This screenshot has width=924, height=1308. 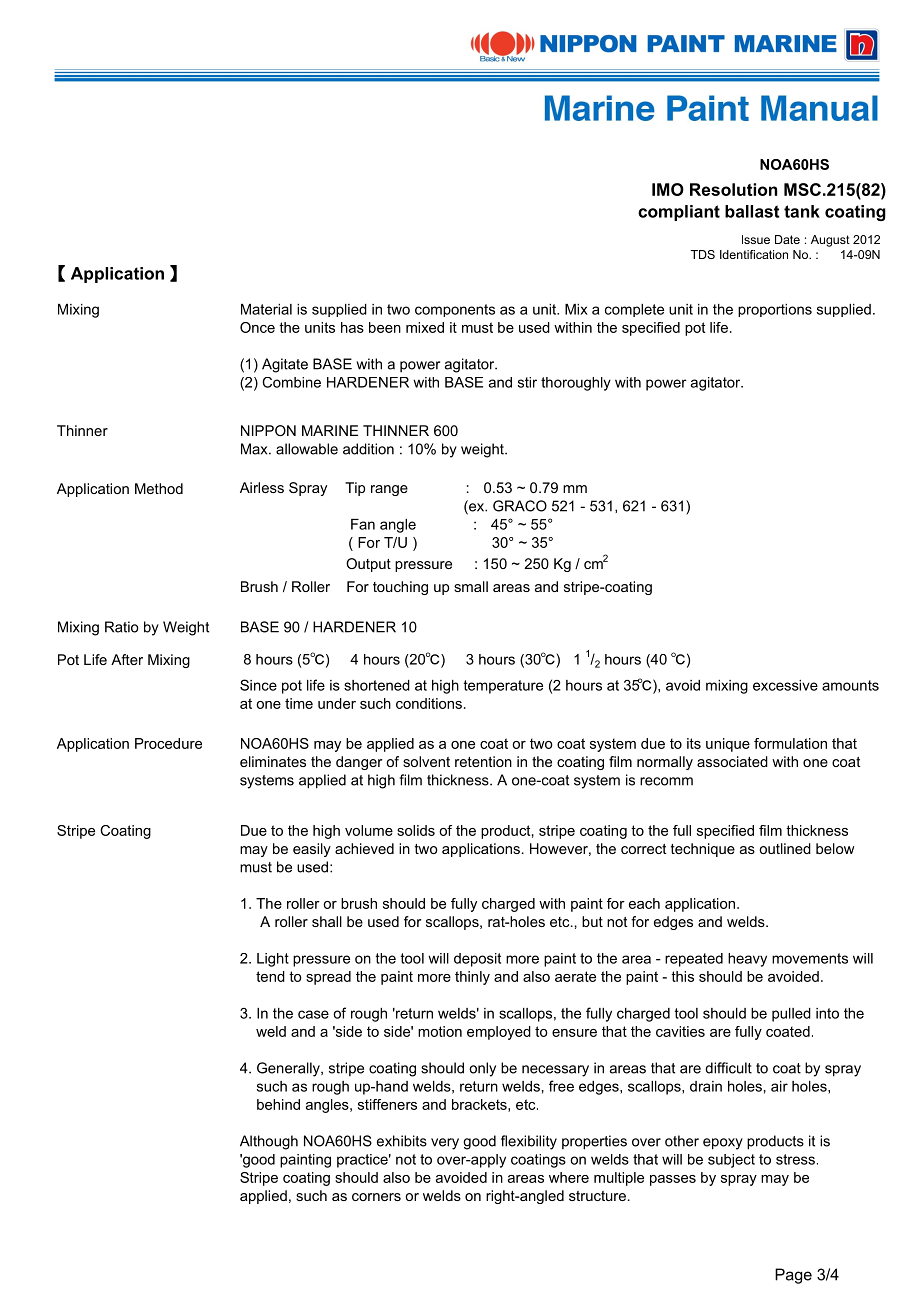 I want to click on Method, so click(x=159, y=488).
